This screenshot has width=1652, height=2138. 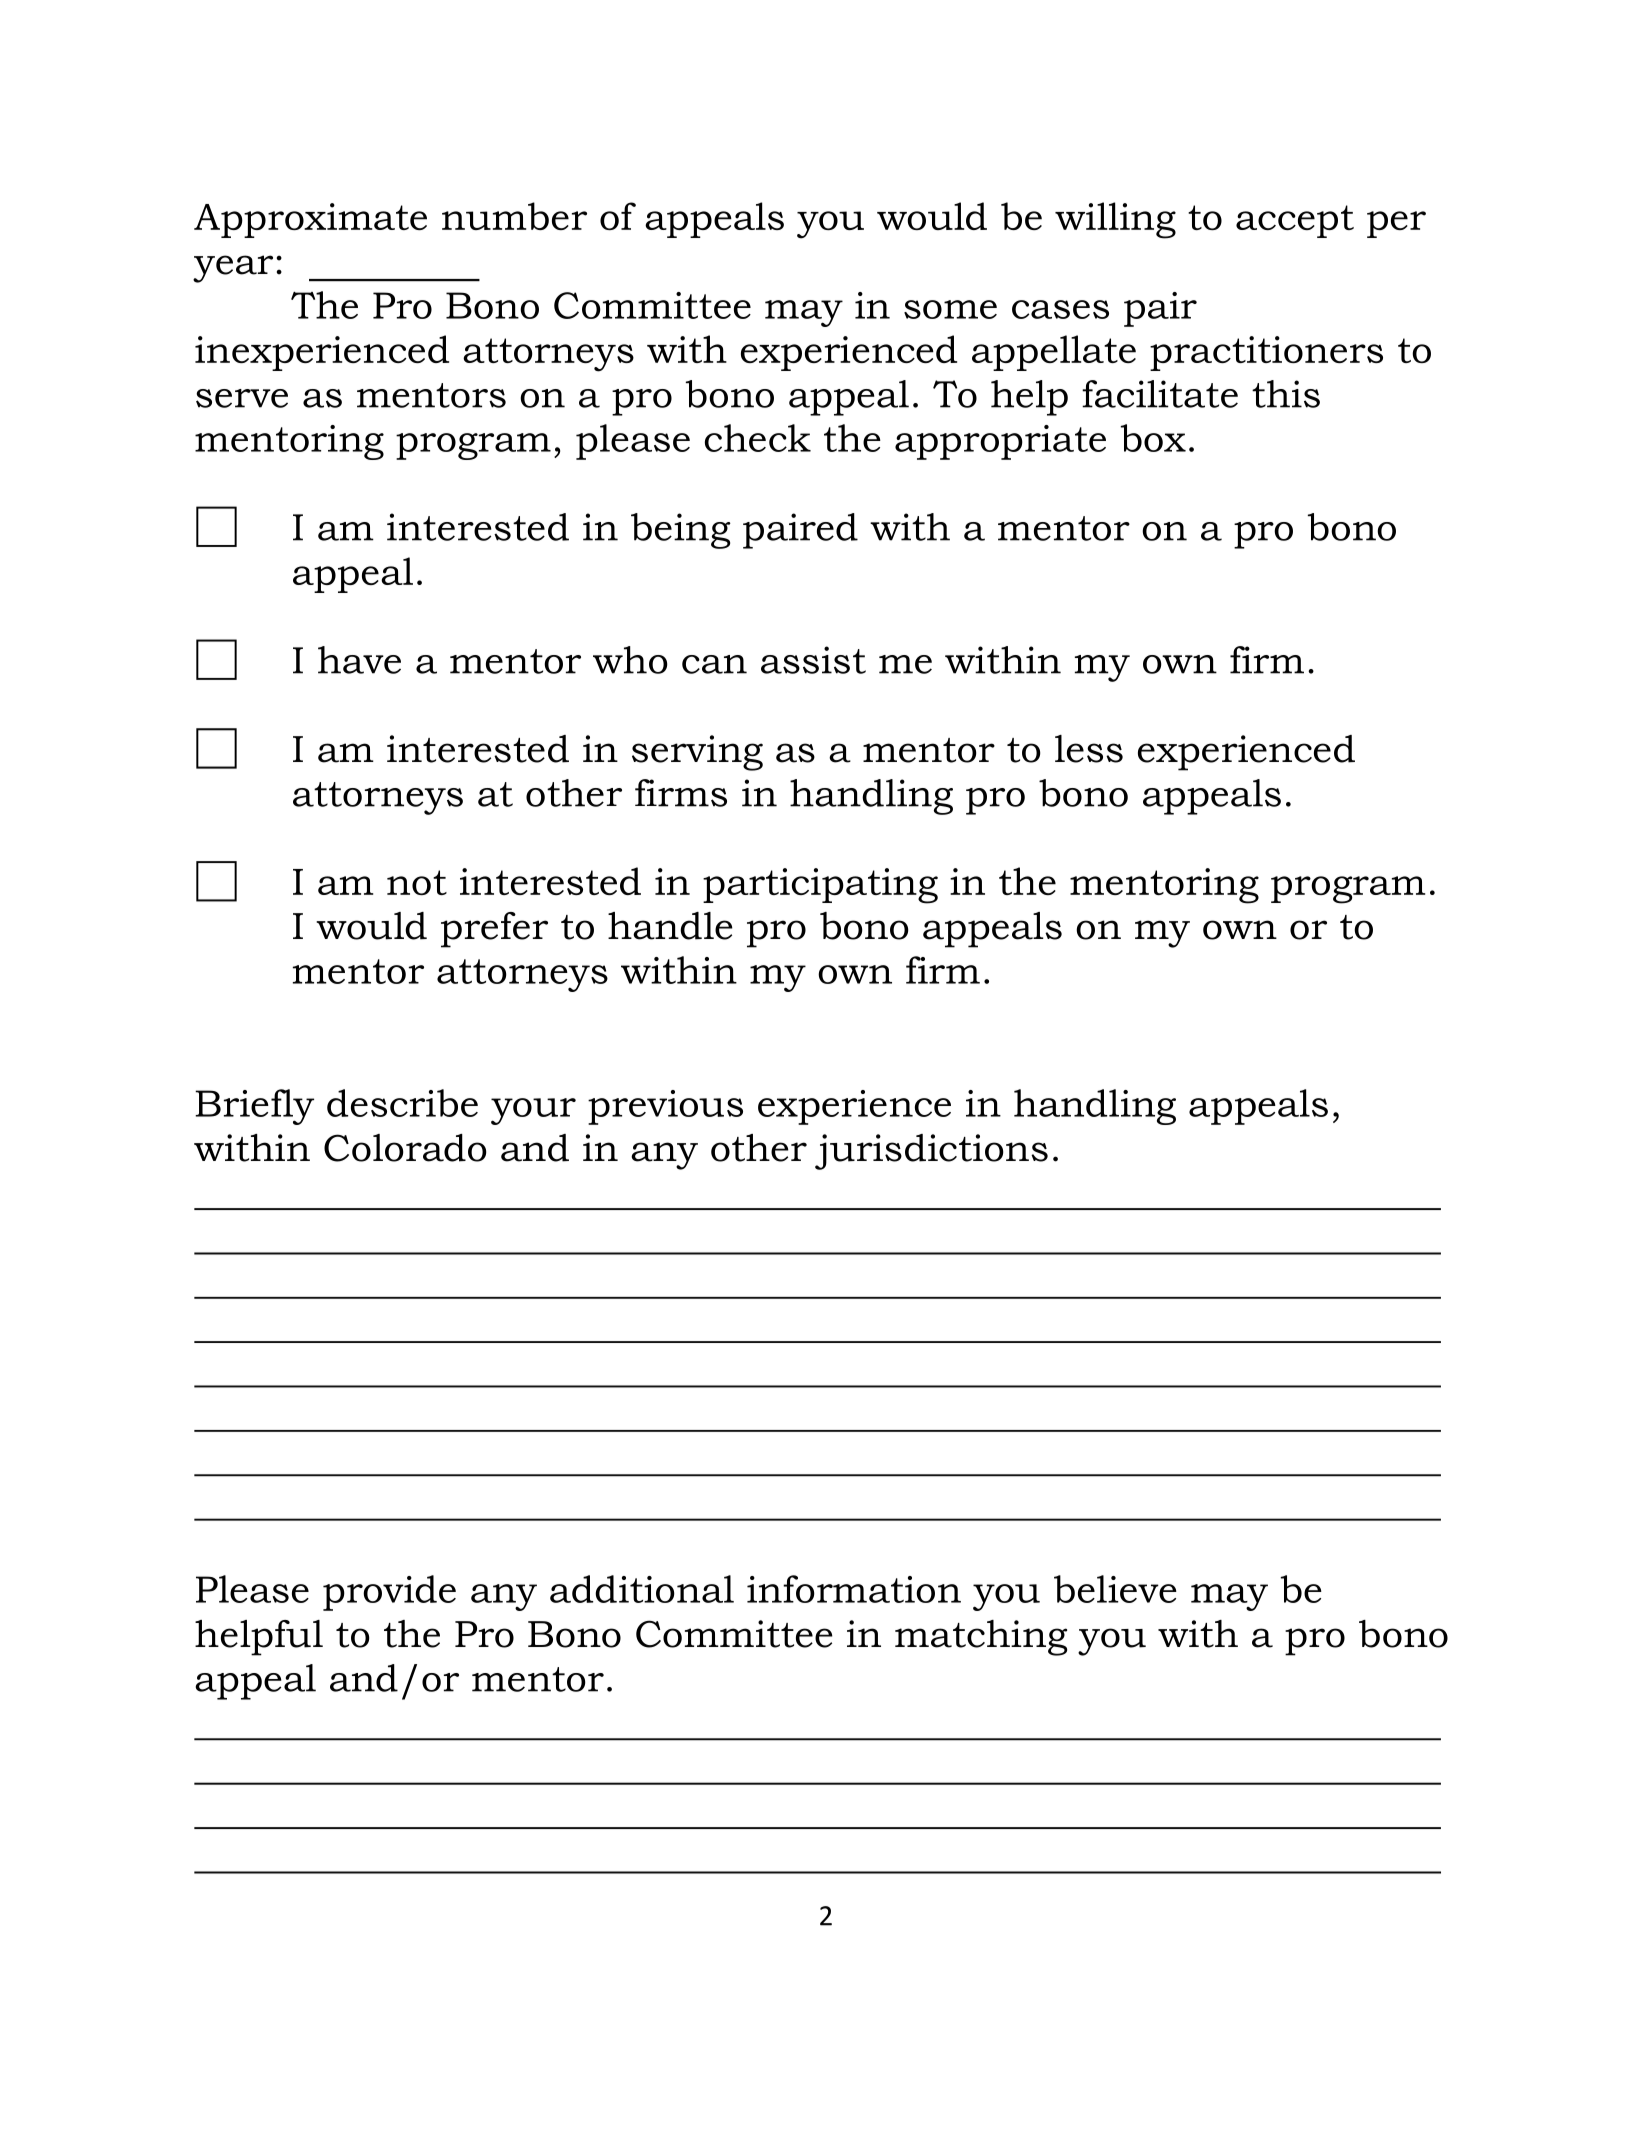 What do you see at coordinates (1115, 220) in the screenshot?
I see `willing` at bounding box center [1115, 220].
